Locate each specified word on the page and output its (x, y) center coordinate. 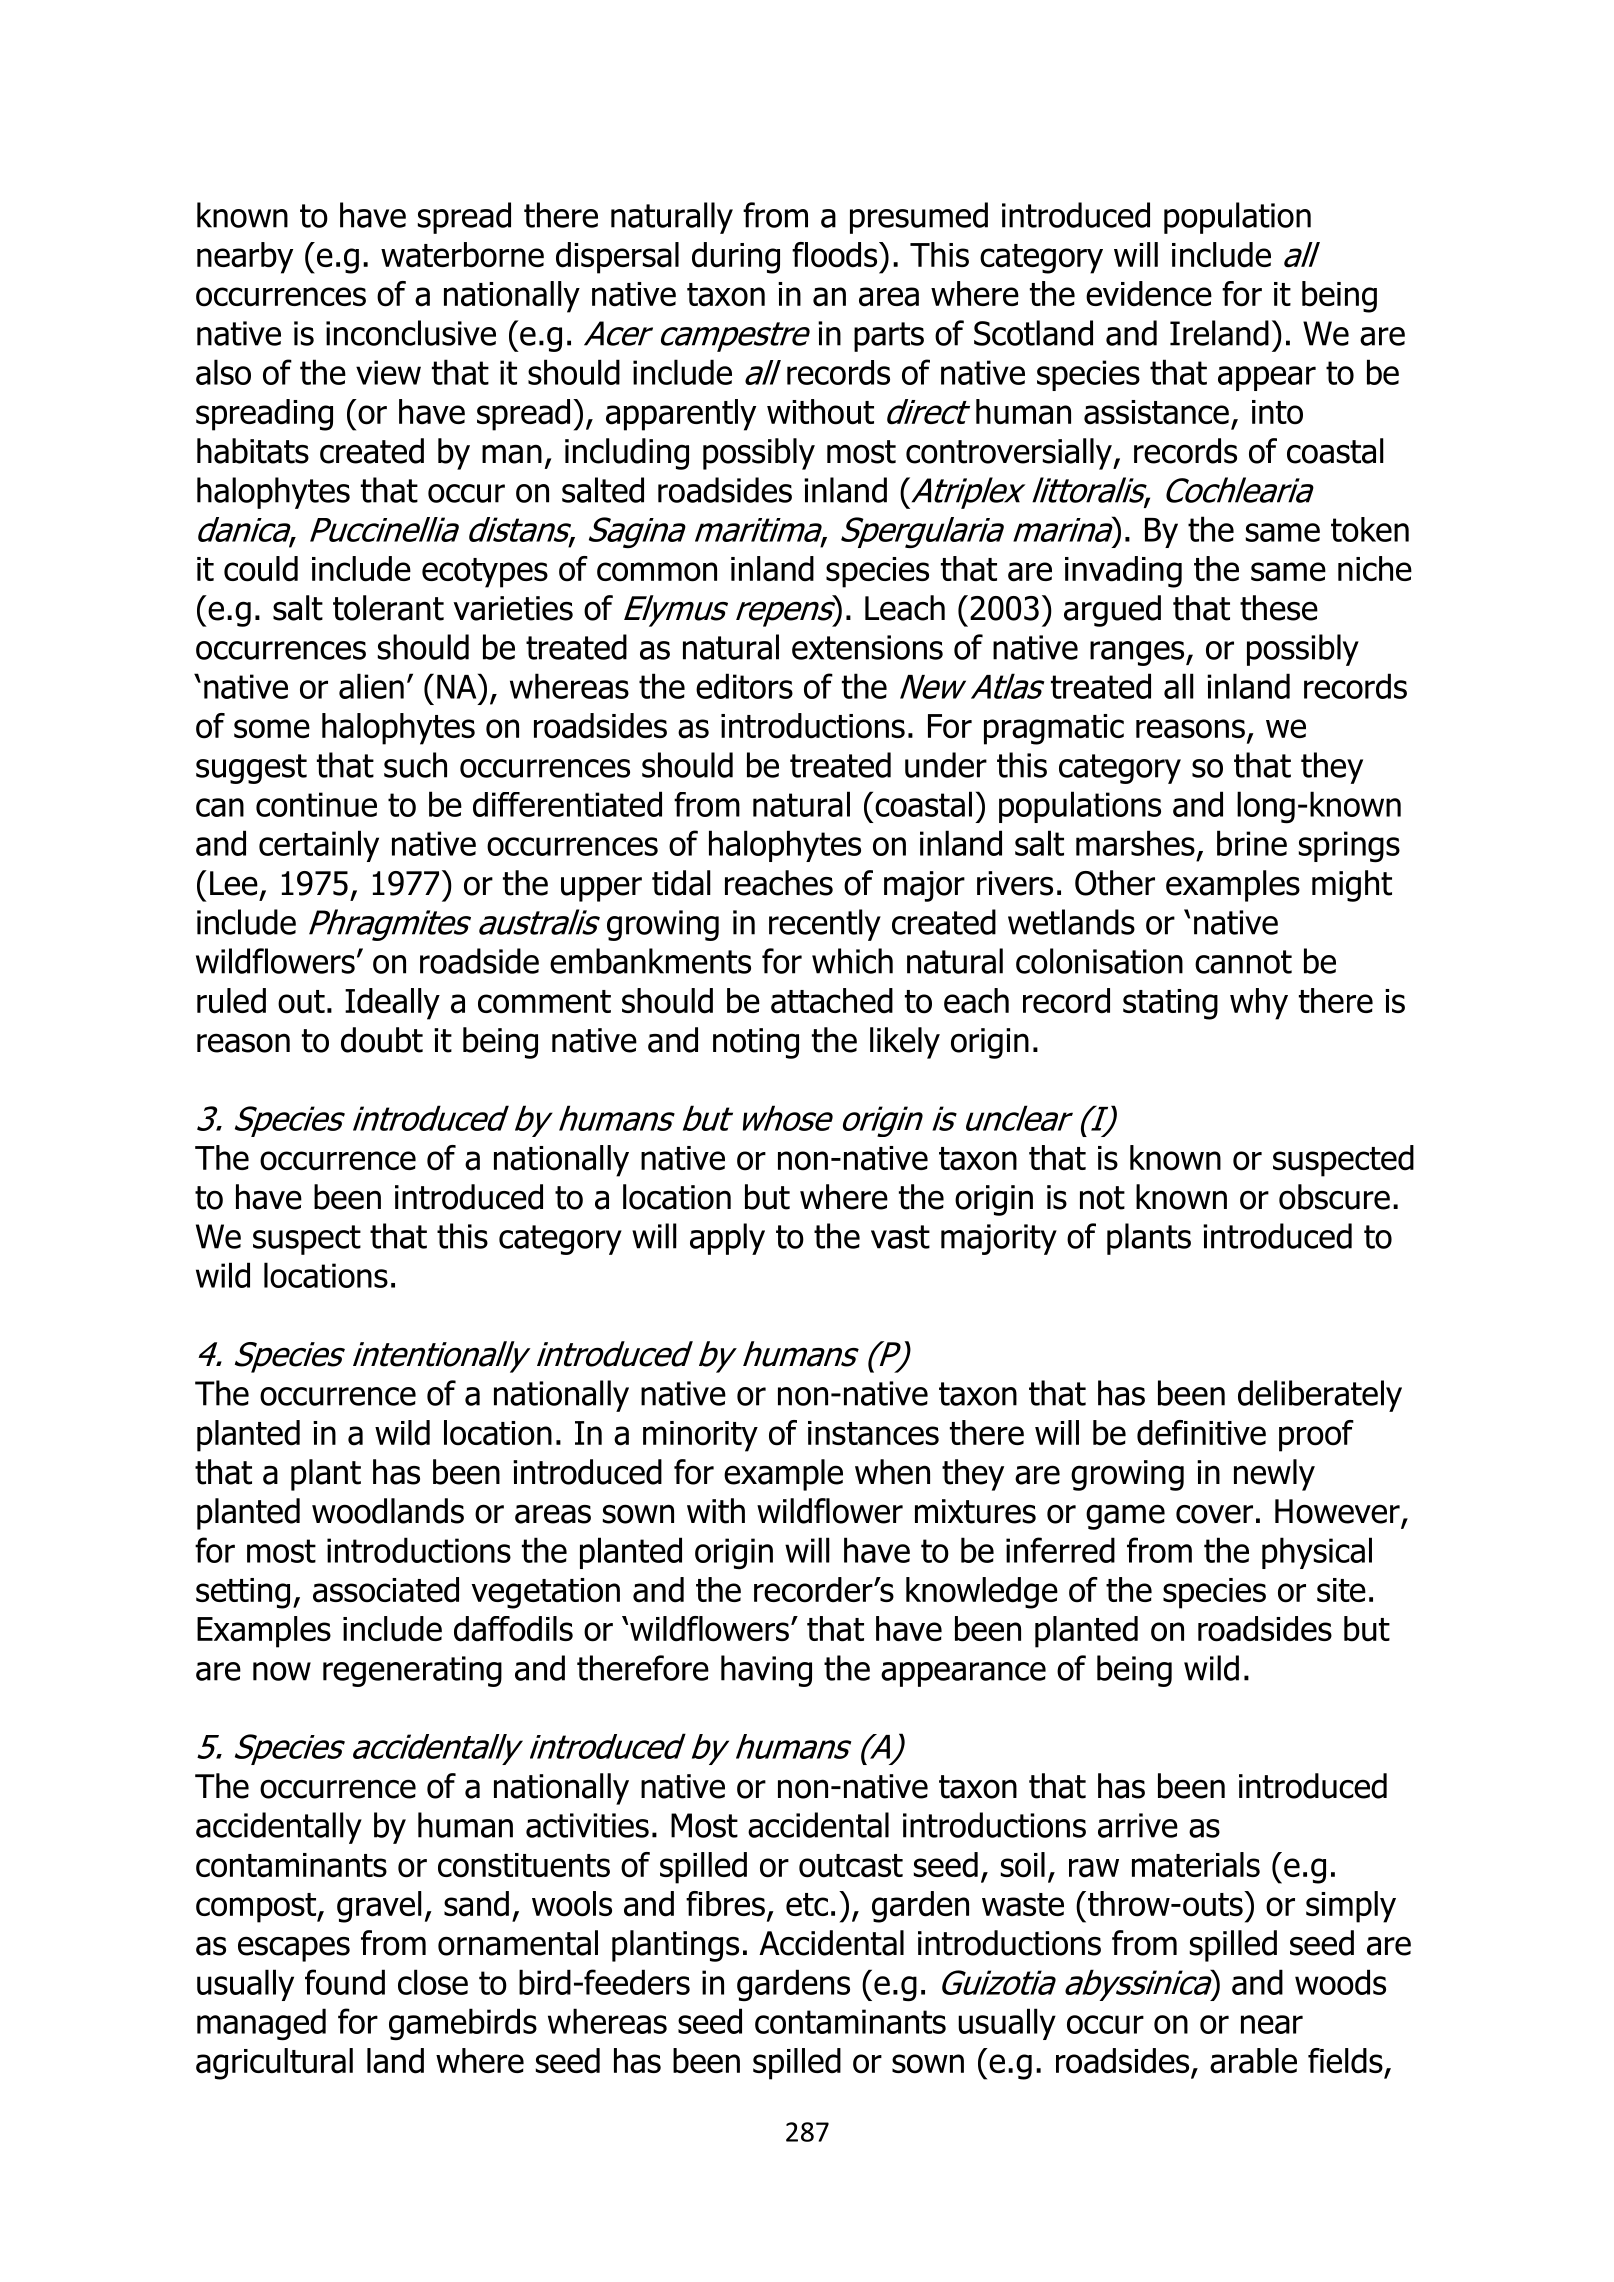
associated (386, 1590)
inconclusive (411, 333)
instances (873, 1433)
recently (825, 925)
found (345, 1982)
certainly (319, 846)
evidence (1149, 294)
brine (1252, 843)
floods (836, 255)
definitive (1201, 1433)
